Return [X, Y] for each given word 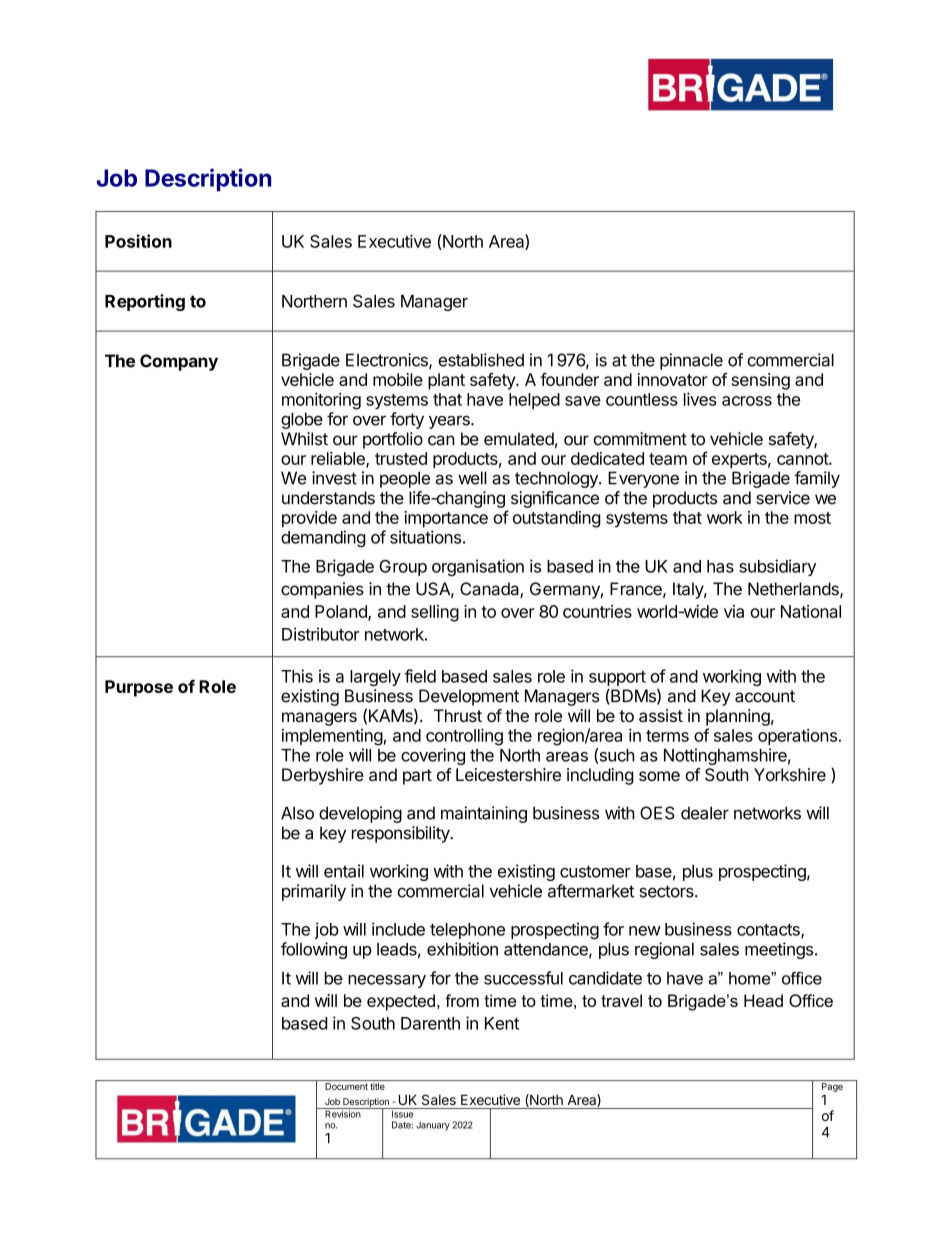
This [297, 676]
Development [469, 697]
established [481, 360]
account [765, 696]
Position [138, 241]
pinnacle [691, 361]
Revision [343, 1113]
